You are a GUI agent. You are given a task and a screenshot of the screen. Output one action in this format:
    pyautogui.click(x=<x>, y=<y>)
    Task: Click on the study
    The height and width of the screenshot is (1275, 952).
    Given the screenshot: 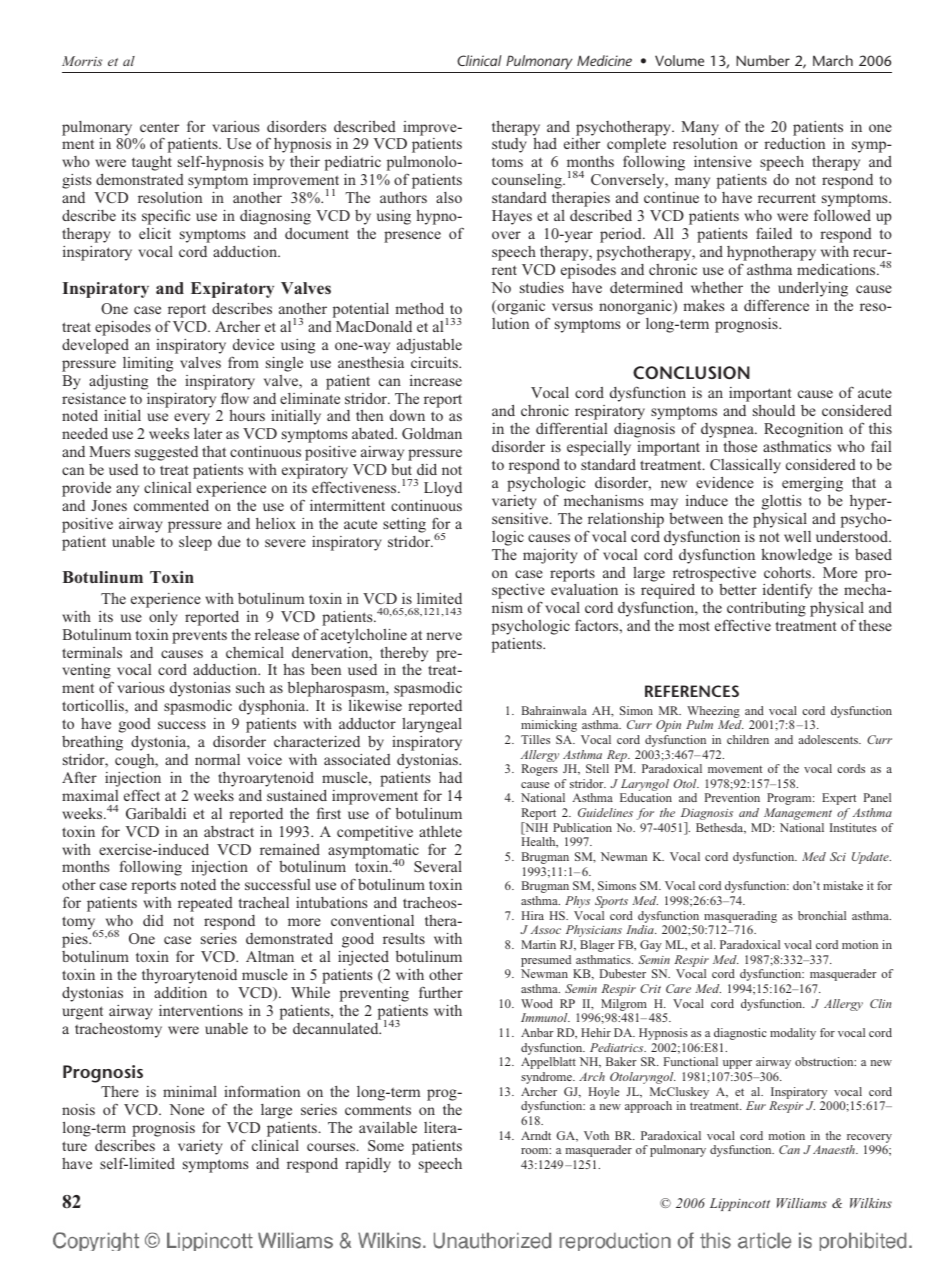 What is the action you would take?
    pyautogui.click(x=509, y=145)
